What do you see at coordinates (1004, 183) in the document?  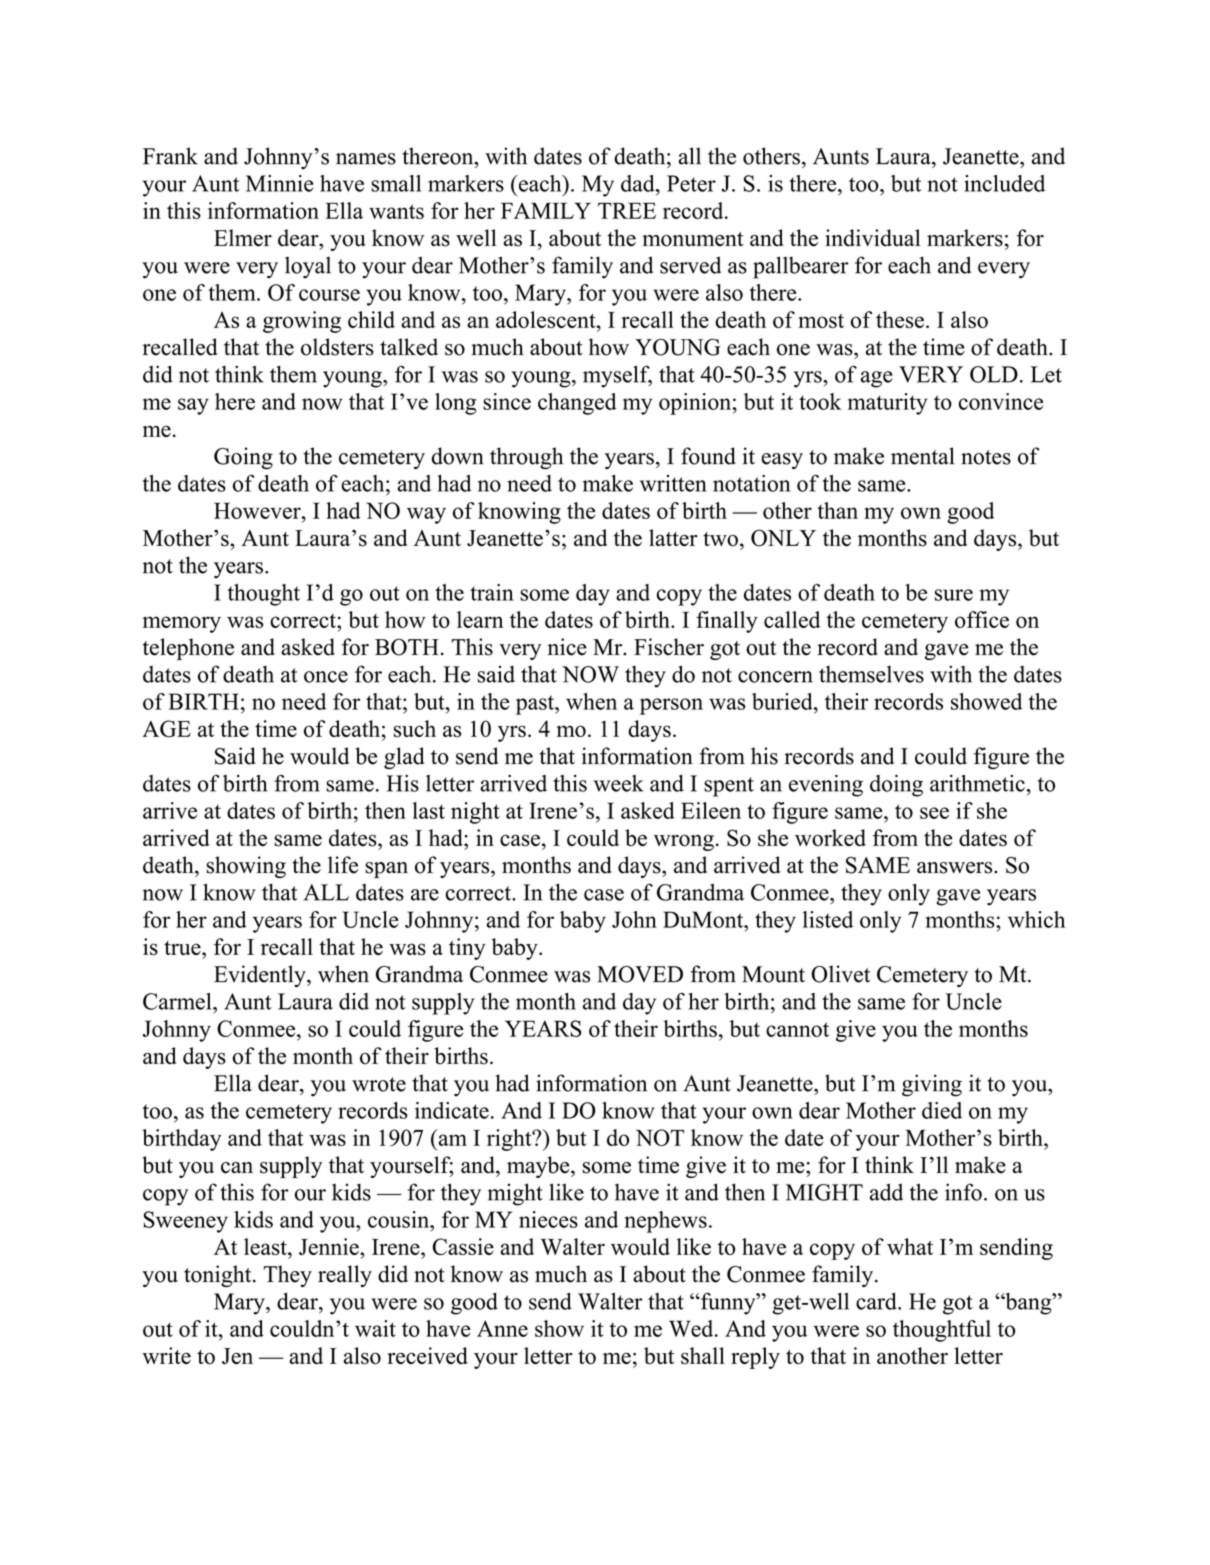 I see `included` at bounding box center [1004, 183].
